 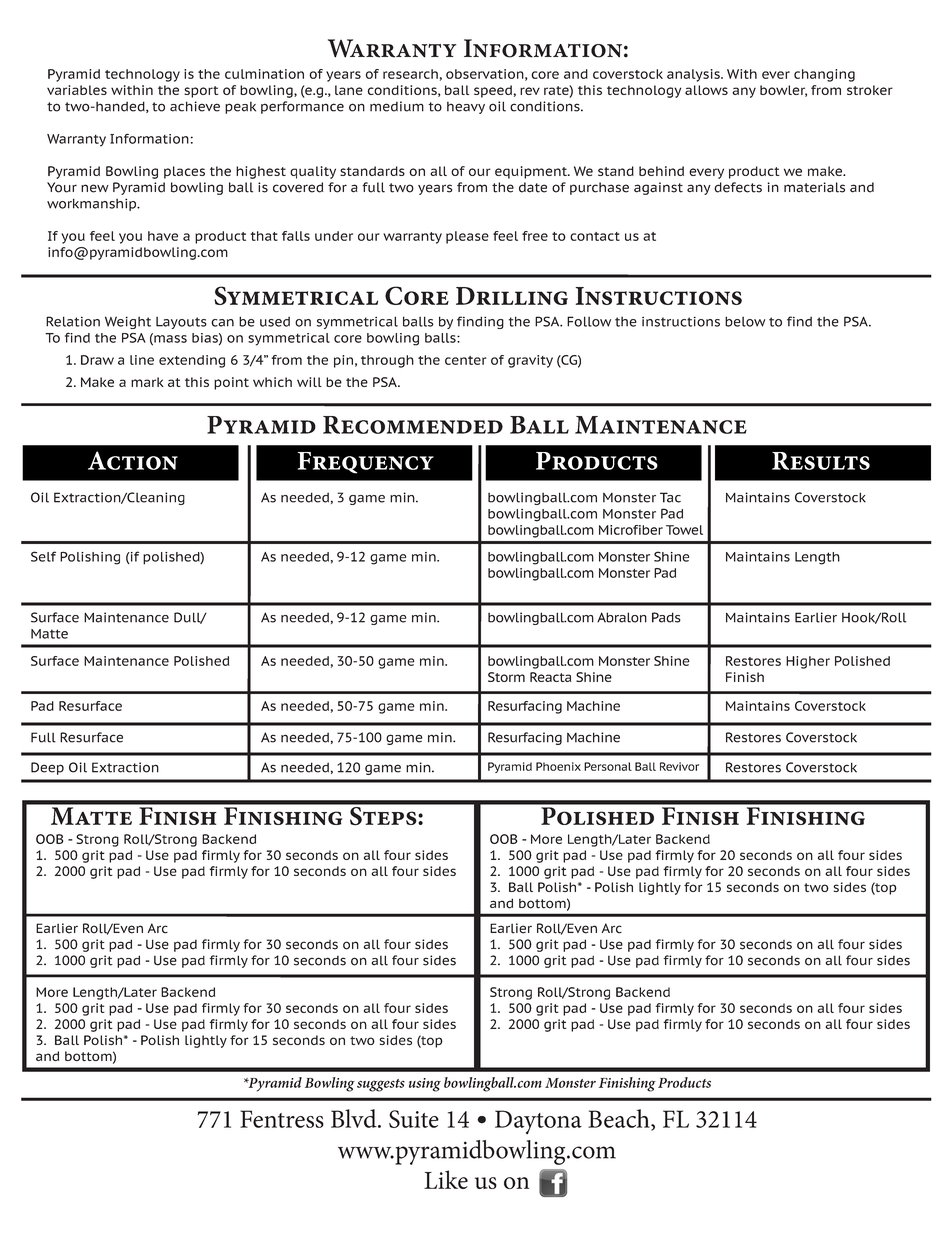 What do you see at coordinates (466, 108) in the screenshot?
I see `heavy` at bounding box center [466, 108].
